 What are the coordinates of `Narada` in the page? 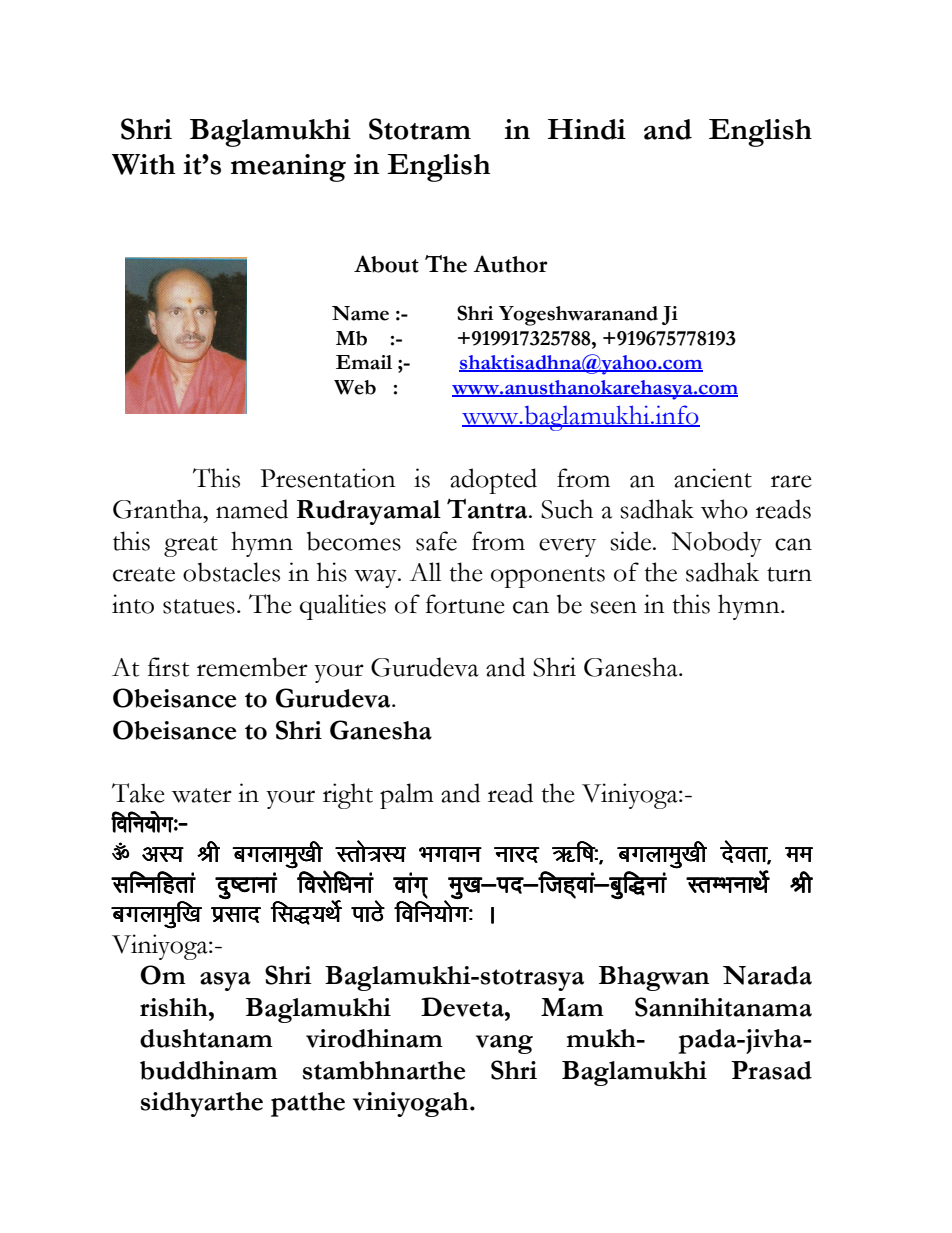 It's located at (767, 975).
